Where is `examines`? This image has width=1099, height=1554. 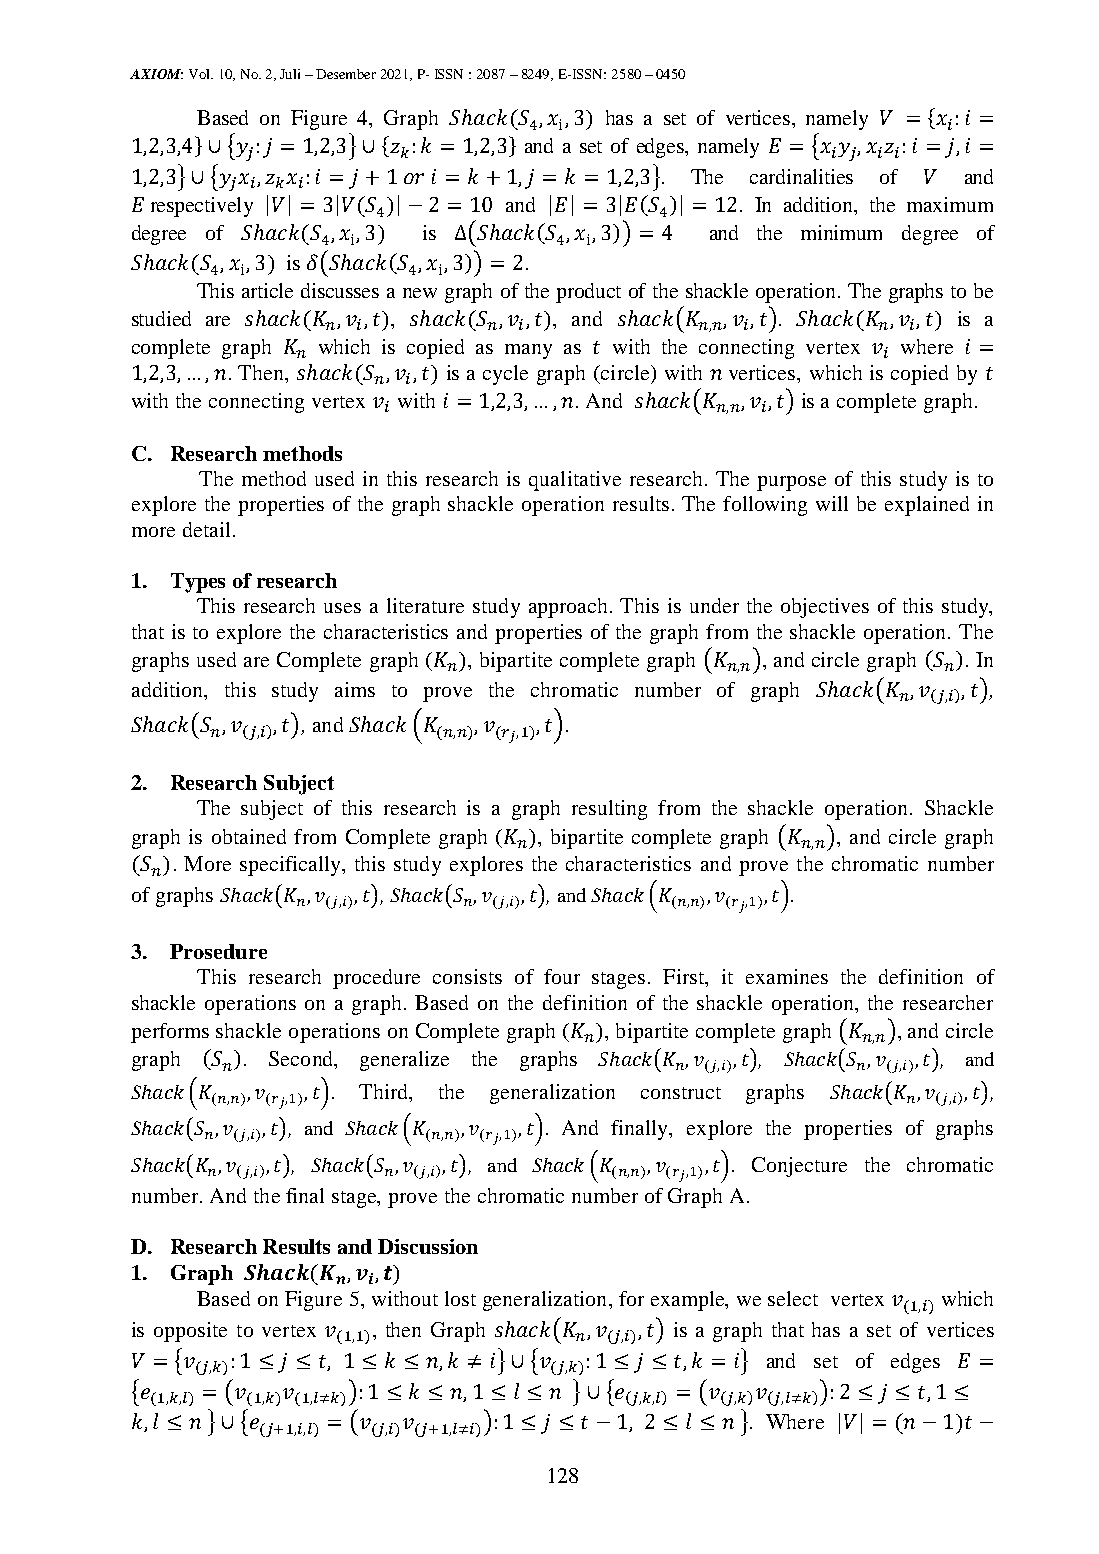
examines is located at coordinates (787, 976).
